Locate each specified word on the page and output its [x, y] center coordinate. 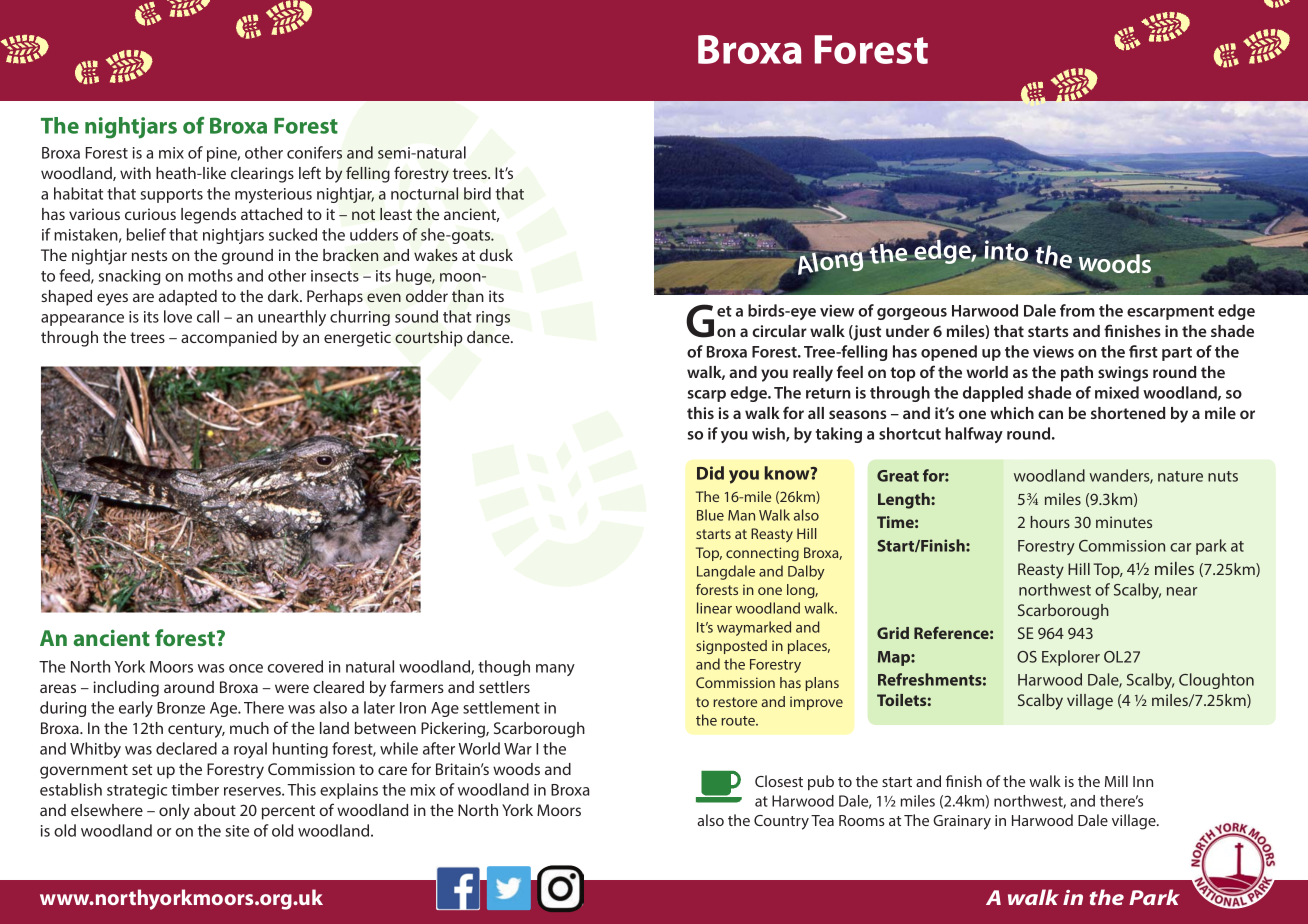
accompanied [229, 339]
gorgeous [912, 314]
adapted [187, 298]
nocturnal [424, 193]
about [215, 810]
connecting [762, 554]
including [126, 689]
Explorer [1071, 658]
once [246, 668]
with [135, 173]
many [555, 670]
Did [710, 473]
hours [1050, 522]
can [1050, 414]
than [468, 296]
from [1077, 310]
